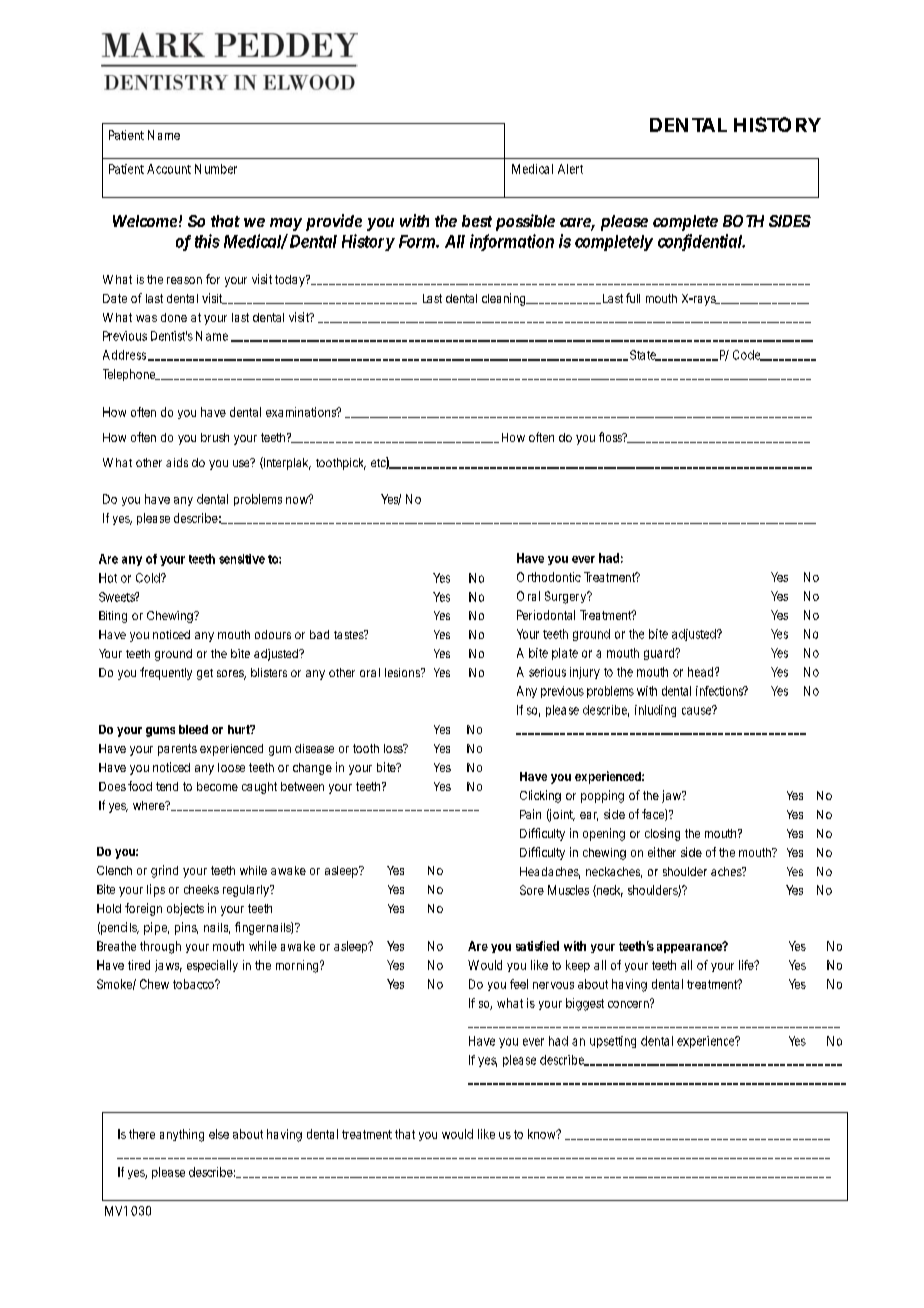 This screenshot has width=924, height=1308. What do you see at coordinates (567, 597) in the screenshot?
I see `Surgery` at bounding box center [567, 597].
